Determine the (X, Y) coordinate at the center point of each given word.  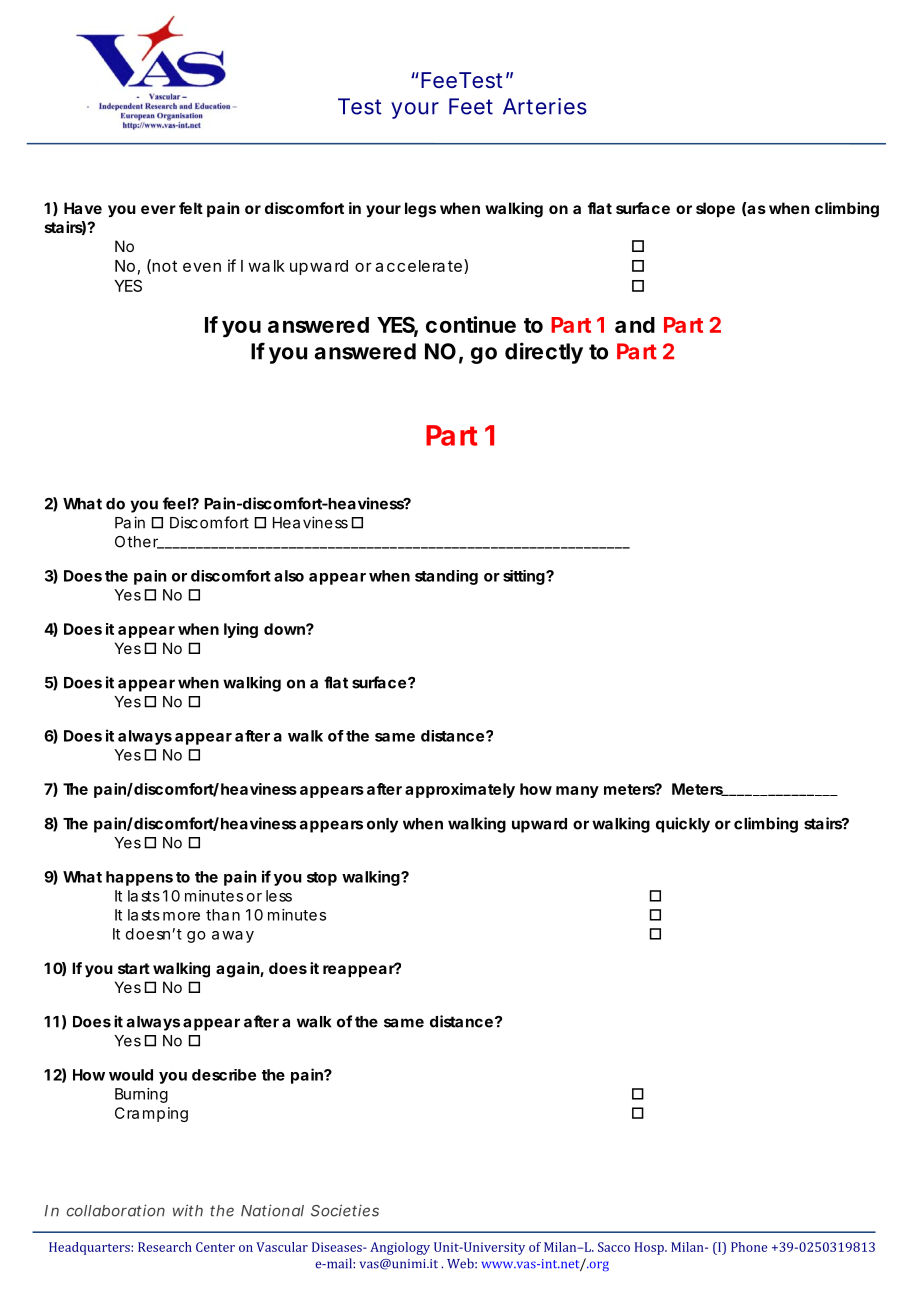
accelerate (418, 266)
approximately (460, 790)
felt (191, 208)
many (577, 792)
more (181, 916)
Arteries (545, 106)
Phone (749, 1247)
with (188, 1210)
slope (715, 209)
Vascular (282, 1247)
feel (177, 503)
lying (241, 630)
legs (420, 210)
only (382, 825)
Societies (345, 1210)
